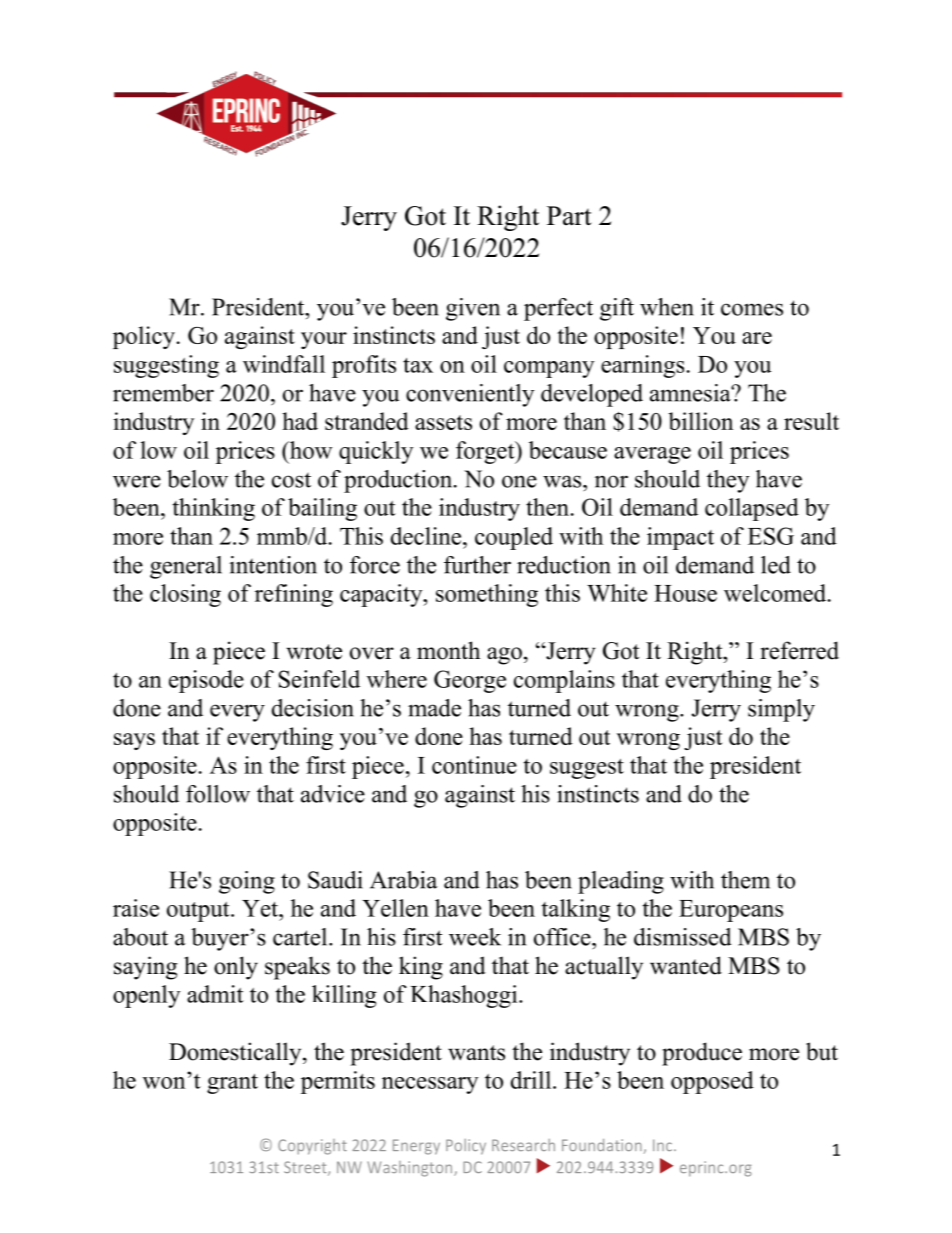 The width and height of the page is (952, 1233). I want to click on episode, so click(206, 681).
